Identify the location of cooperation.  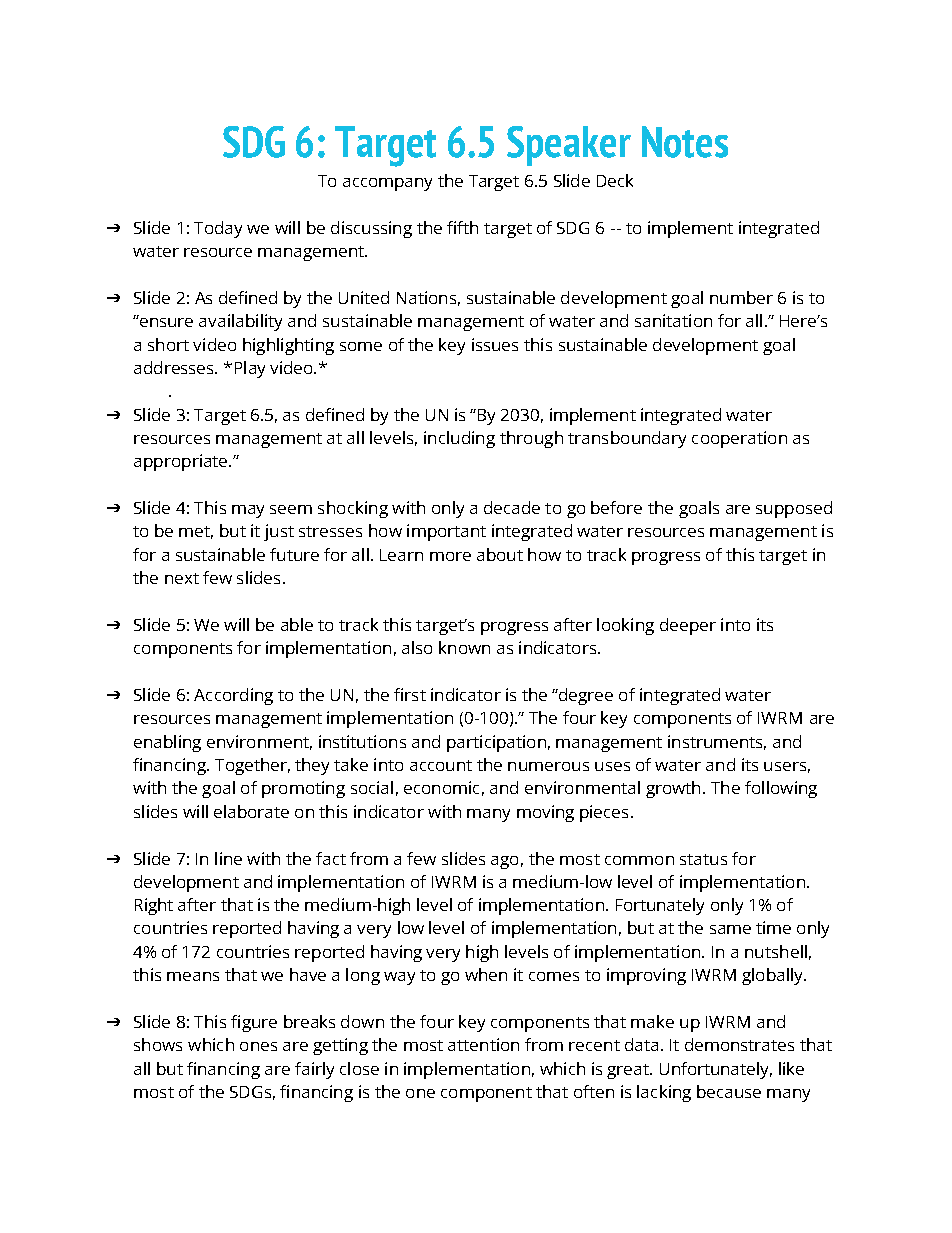
(739, 439).
